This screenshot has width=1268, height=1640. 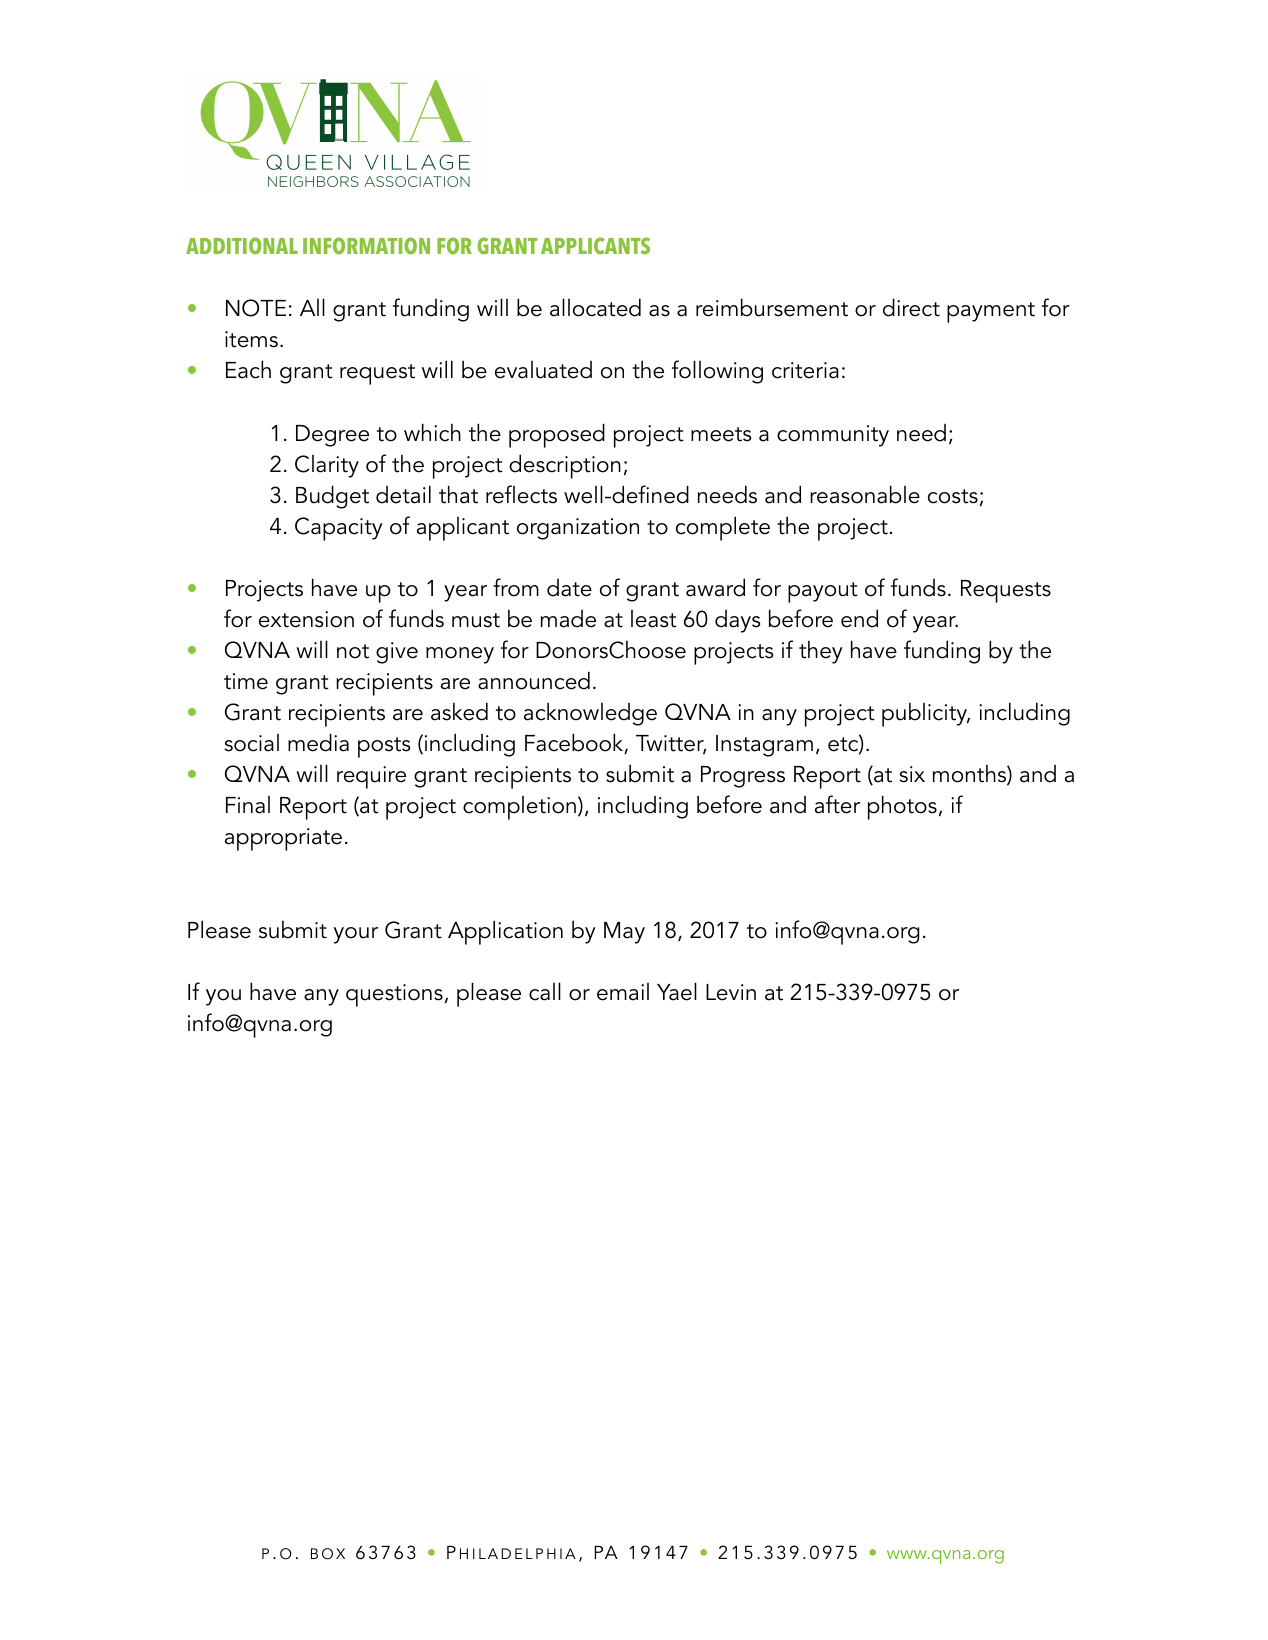 What do you see at coordinates (595, 307) in the screenshot?
I see `allocated` at bounding box center [595, 307].
